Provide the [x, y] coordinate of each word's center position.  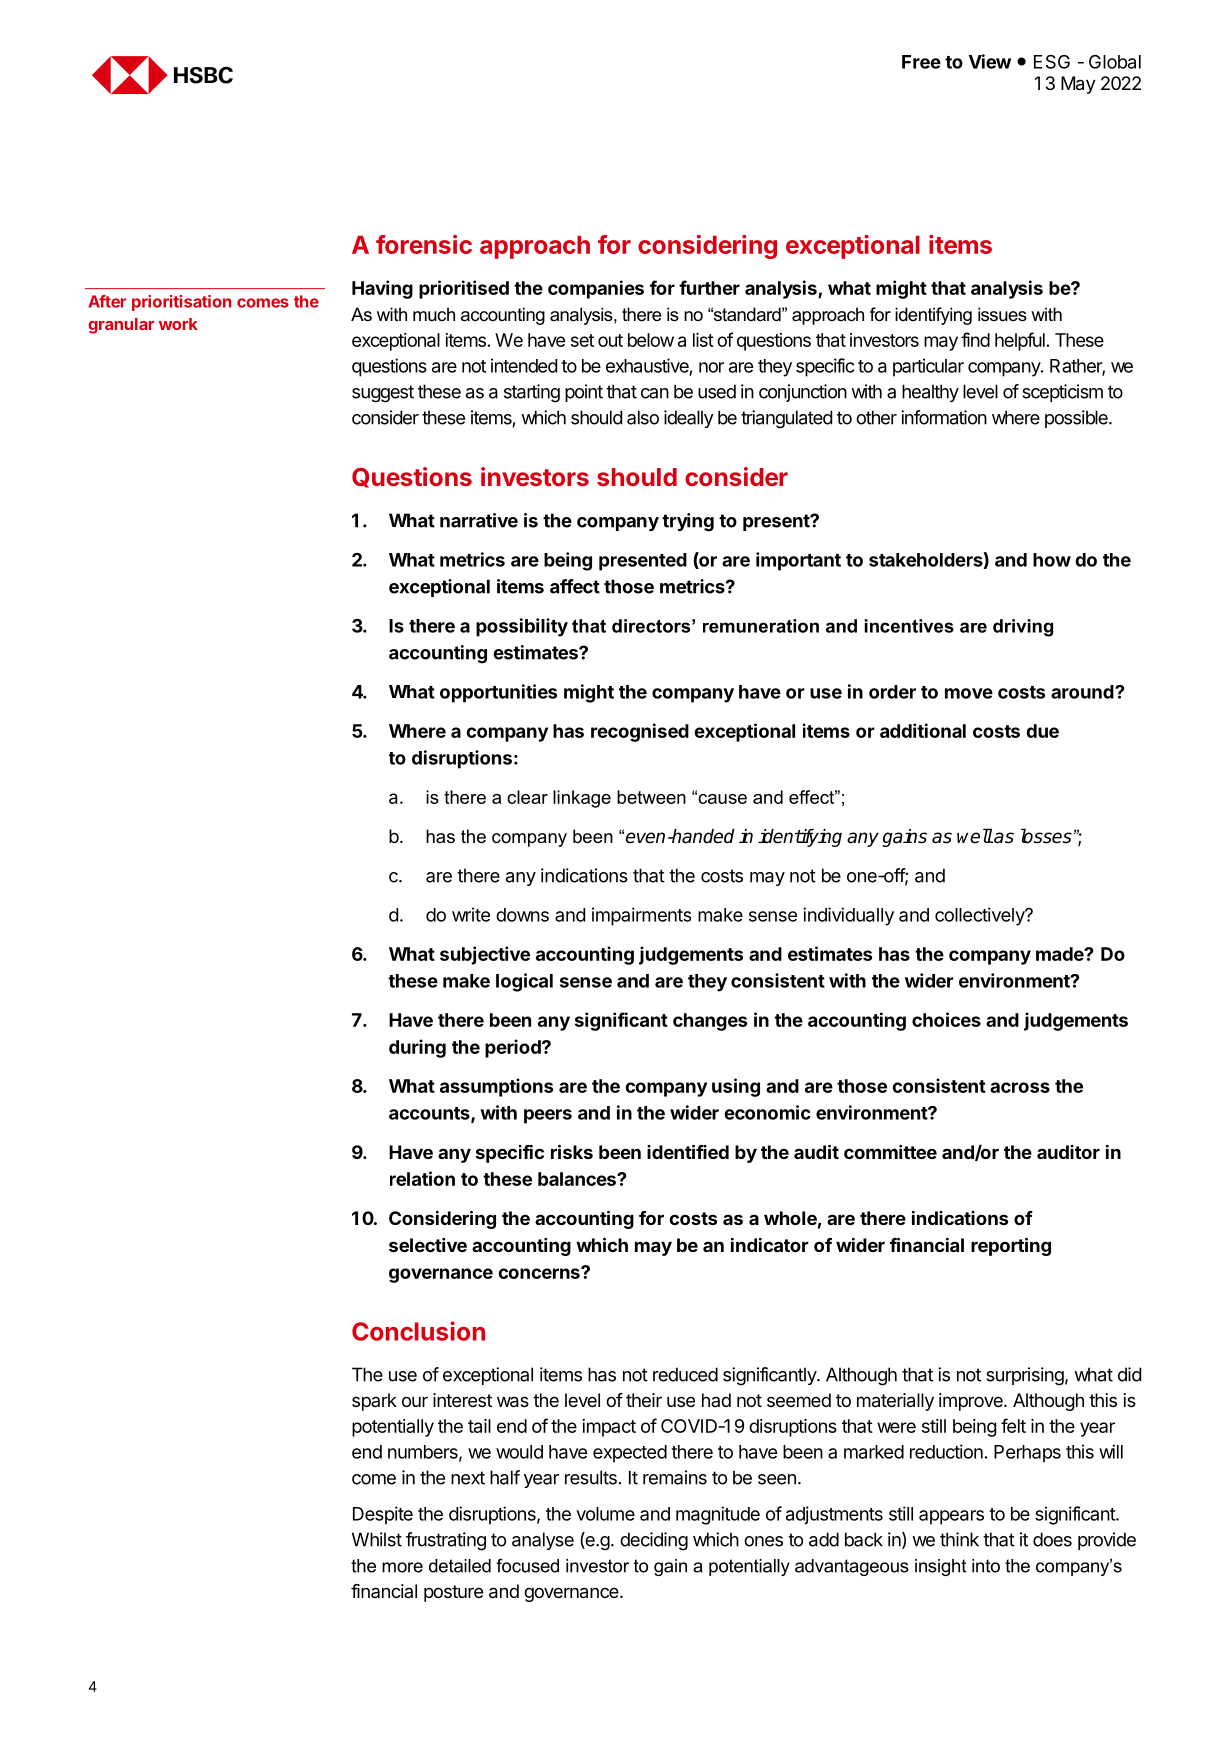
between [651, 797]
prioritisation [182, 303]
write [471, 914]
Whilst [377, 1539]
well [975, 836]
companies [596, 289]
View [990, 61]
